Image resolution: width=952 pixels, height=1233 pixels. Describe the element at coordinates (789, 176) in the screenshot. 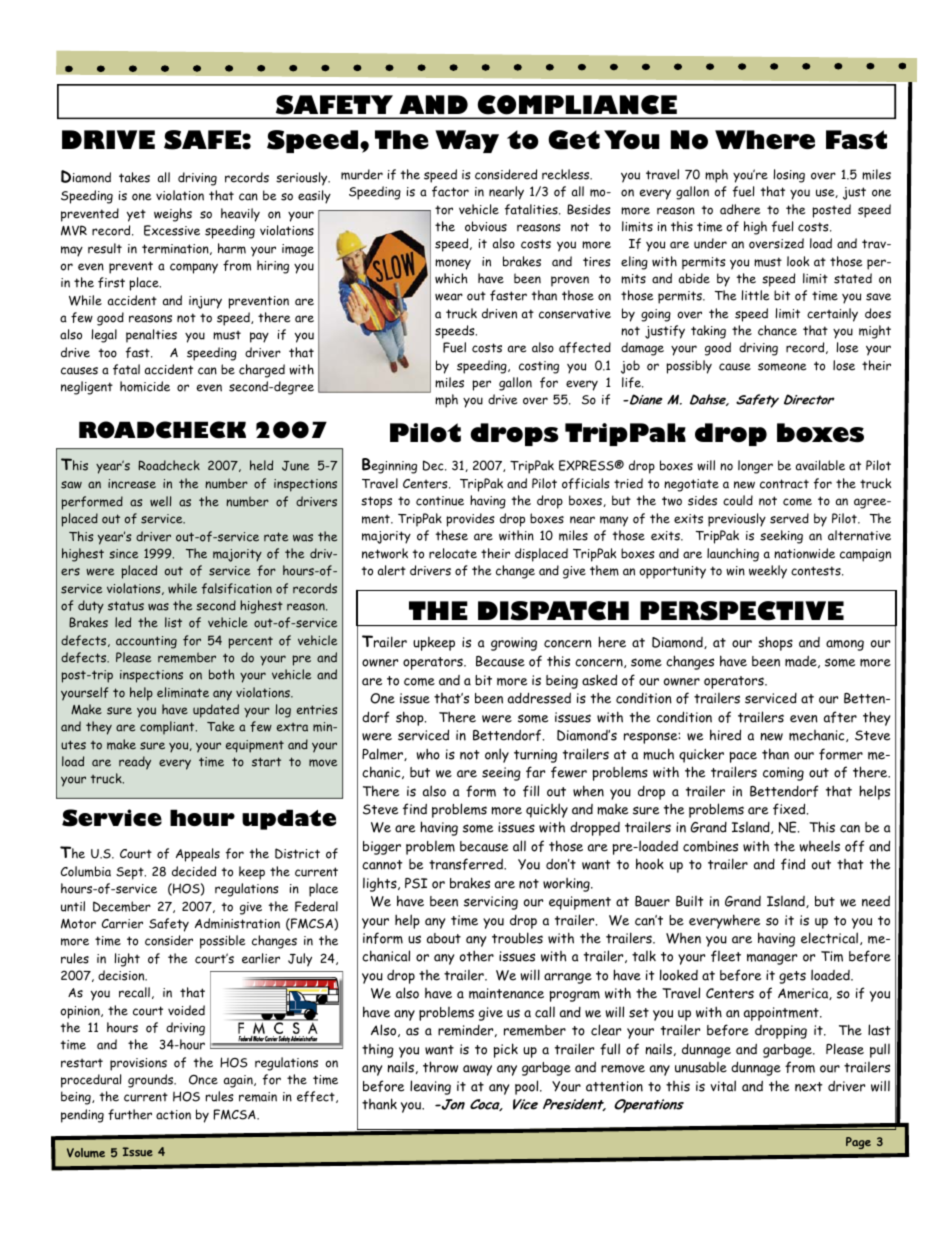

I see `losing` at that location.
